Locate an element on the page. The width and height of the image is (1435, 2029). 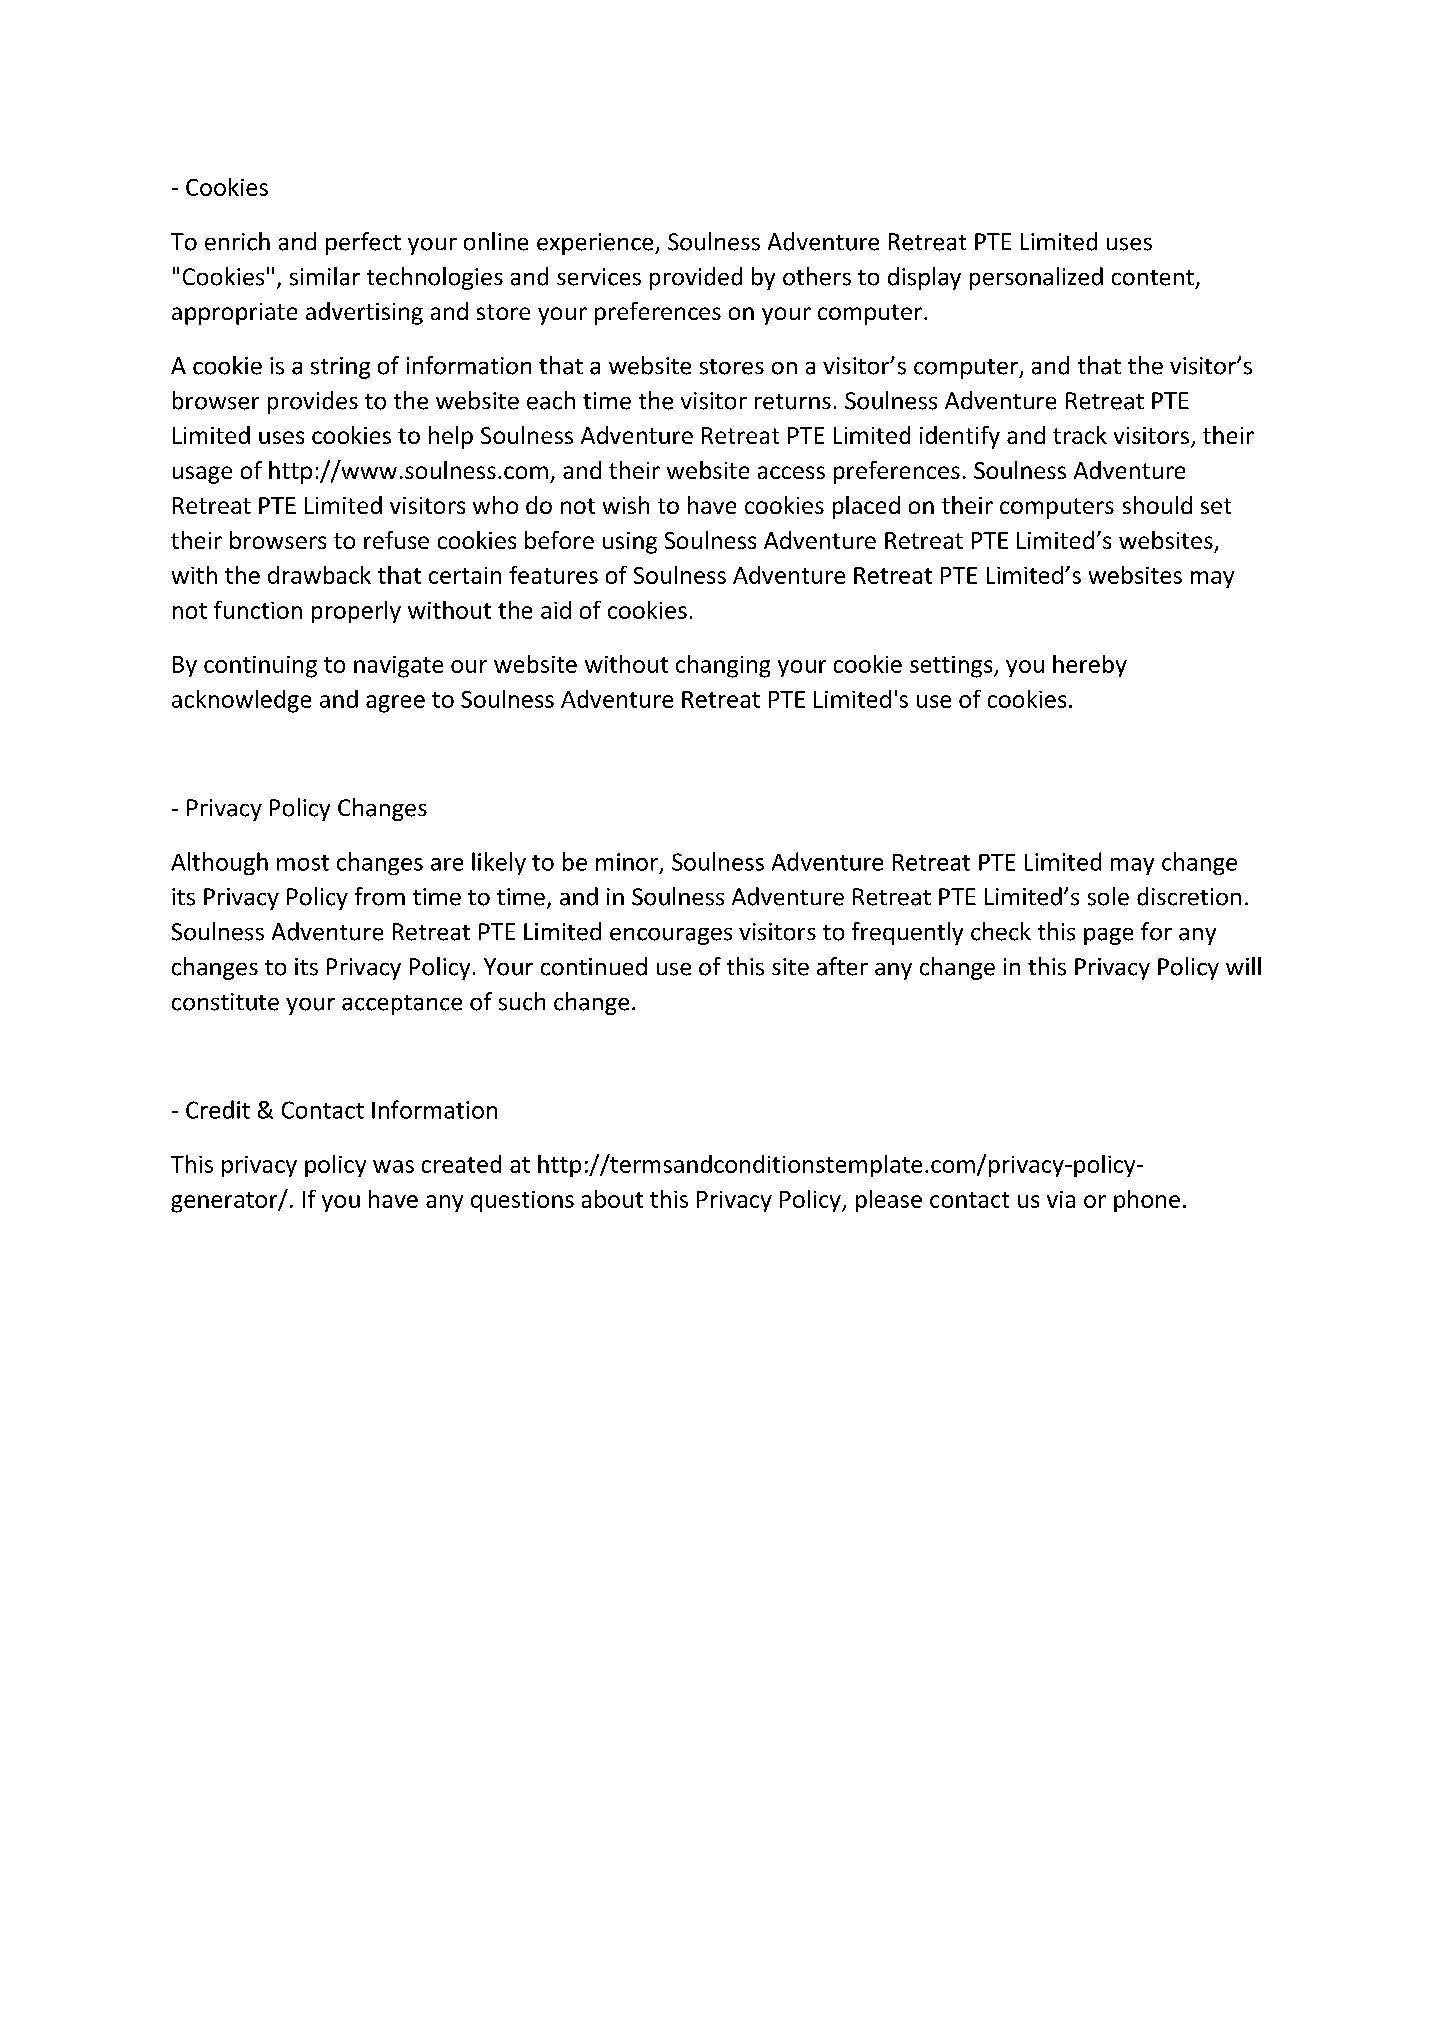
provided is located at coordinates (696, 278).
